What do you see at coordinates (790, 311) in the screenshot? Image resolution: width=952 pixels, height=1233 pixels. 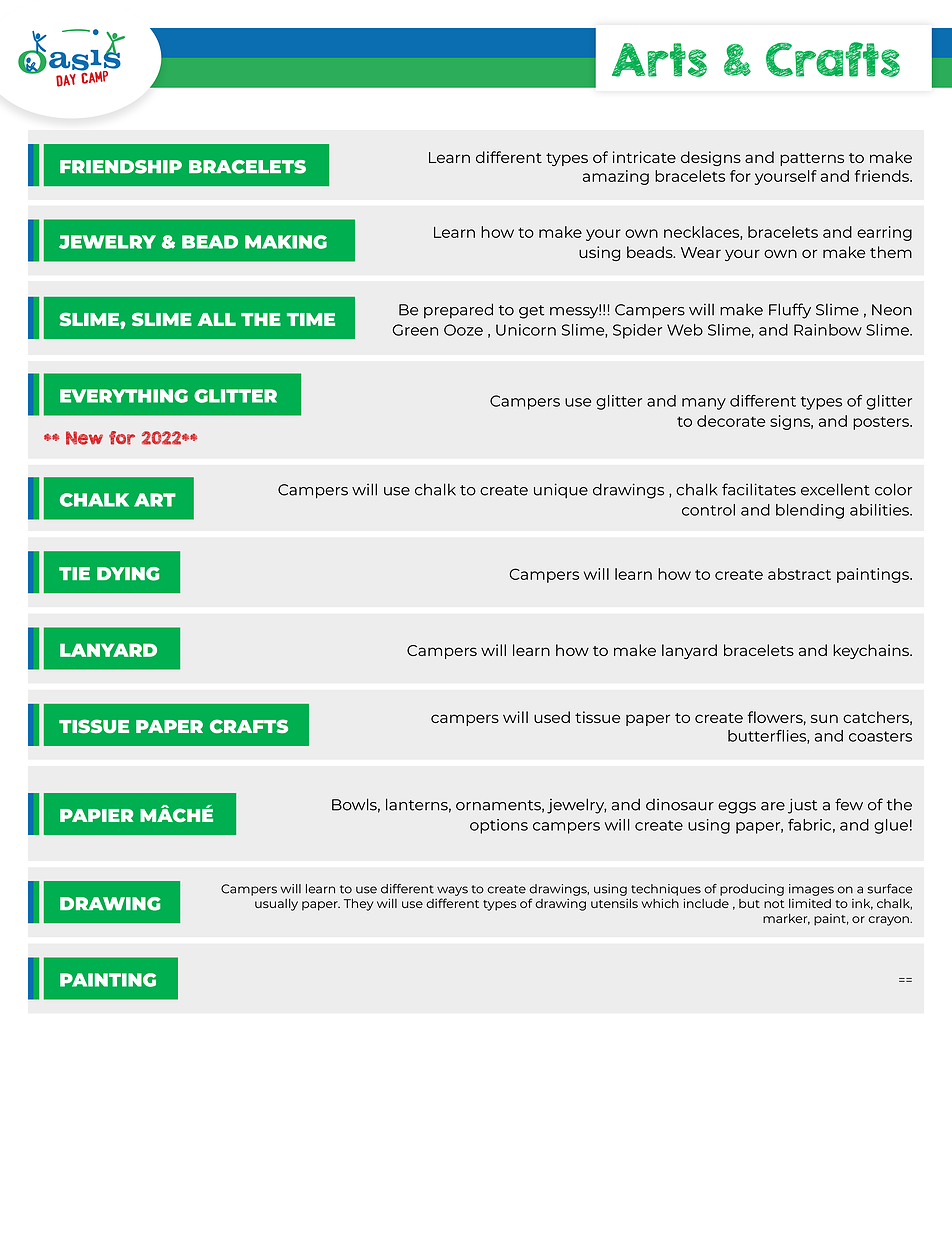 I see `Fluffy` at bounding box center [790, 311].
